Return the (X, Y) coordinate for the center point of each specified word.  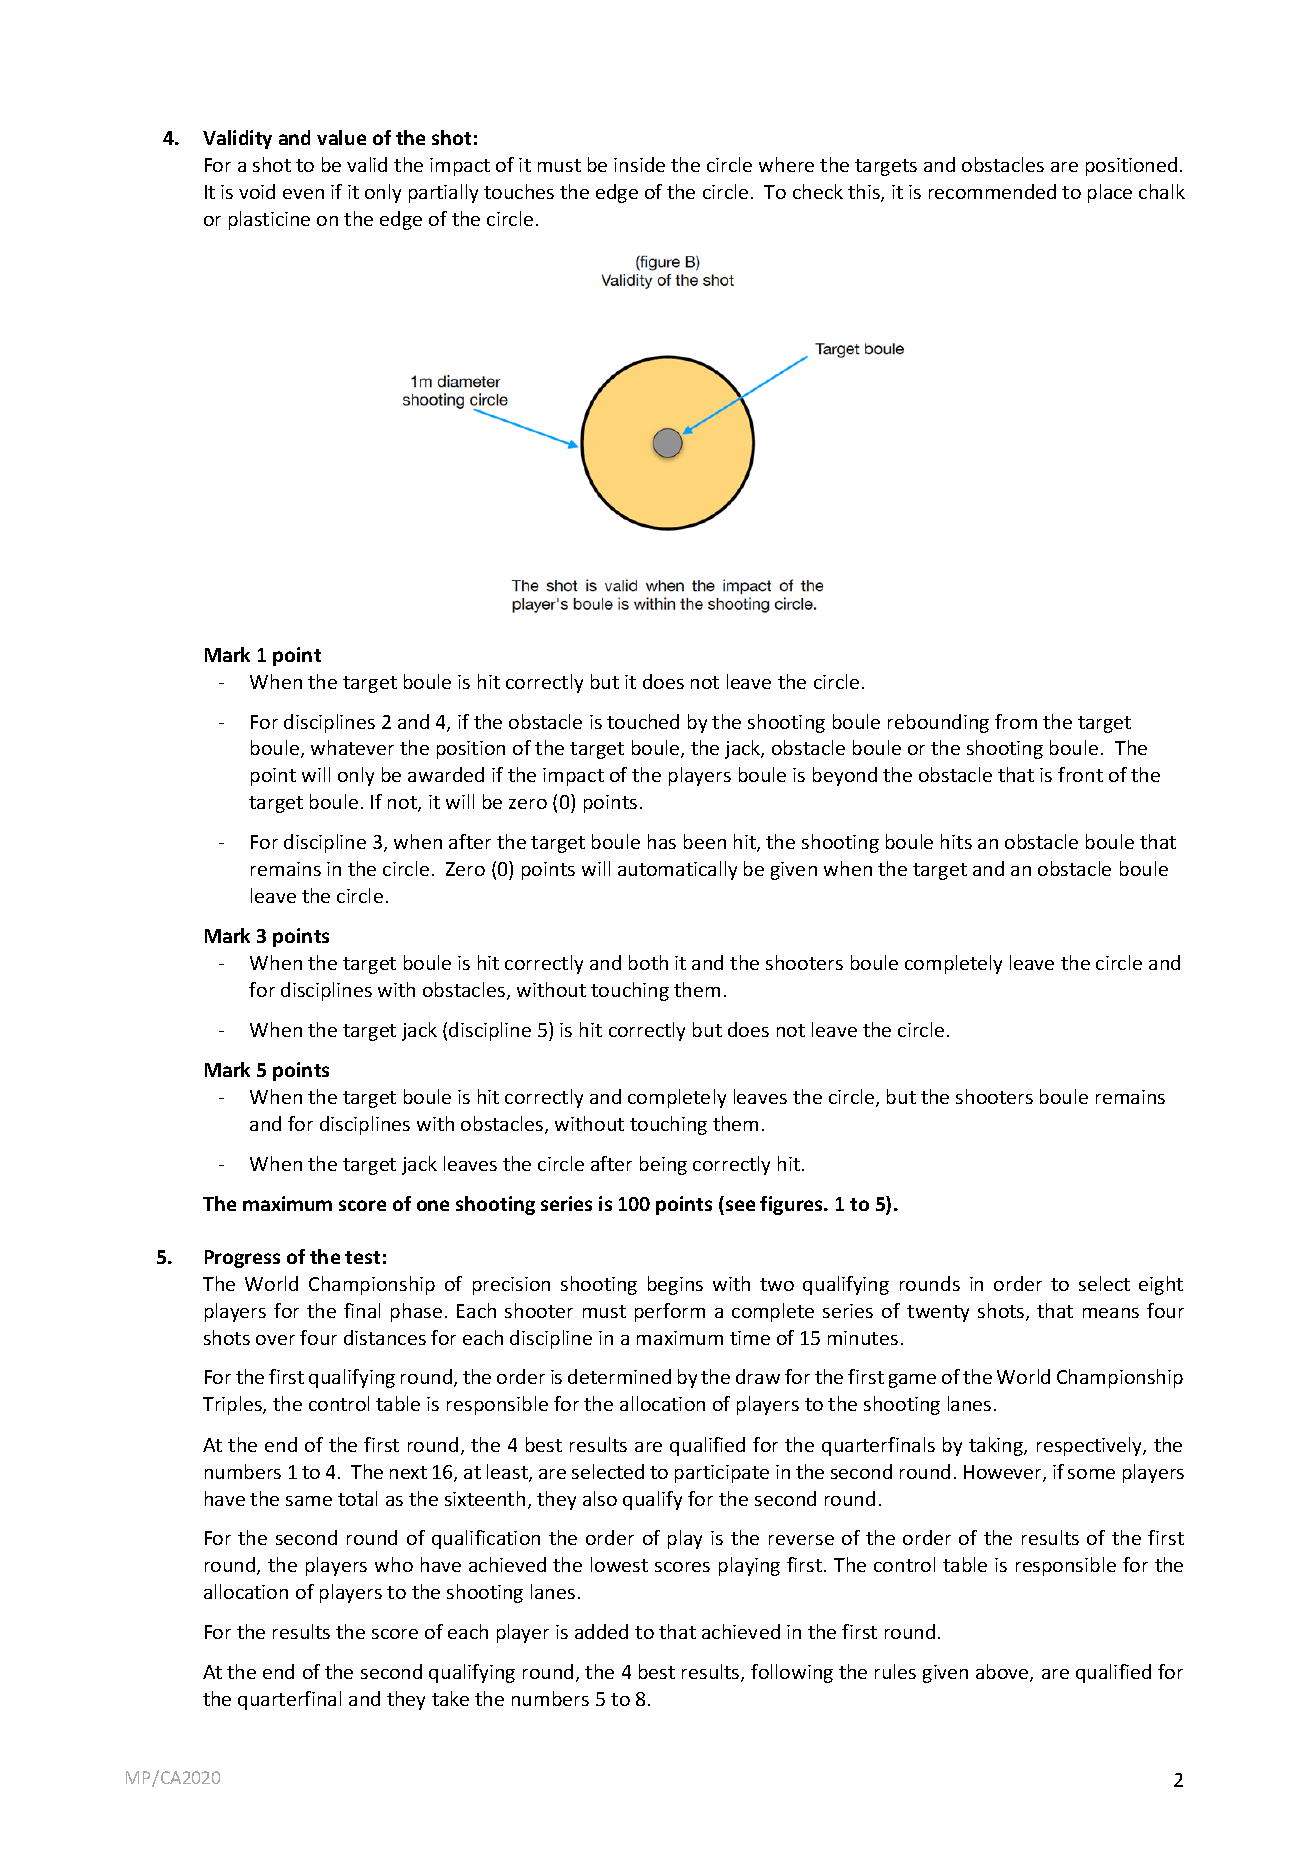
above (1003, 1673)
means (1111, 1313)
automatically (677, 870)
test (362, 1257)
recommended (992, 191)
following (792, 1673)
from (1016, 721)
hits (956, 841)
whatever (352, 747)
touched (643, 721)
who (394, 1564)
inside (639, 164)
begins (675, 1285)
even (303, 194)
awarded (446, 774)
